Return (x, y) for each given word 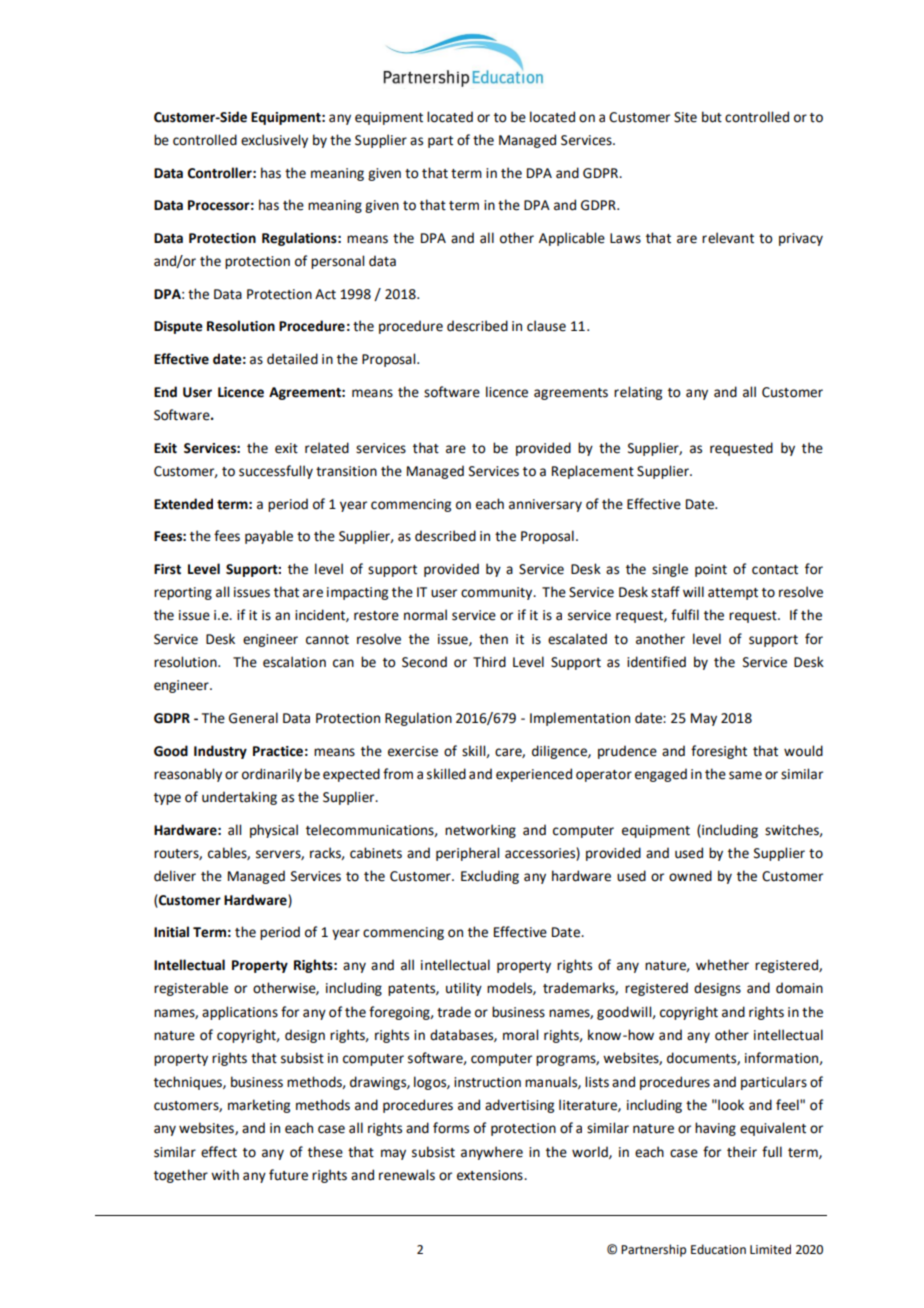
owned (690, 876)
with (225, 1175)
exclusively (274, 141)
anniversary (545, 505)
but (712, 117)
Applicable (572, 239)
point (711, 570)
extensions (491, 1175)
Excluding (490, 877)
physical (274, 831)
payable (269, 537)
